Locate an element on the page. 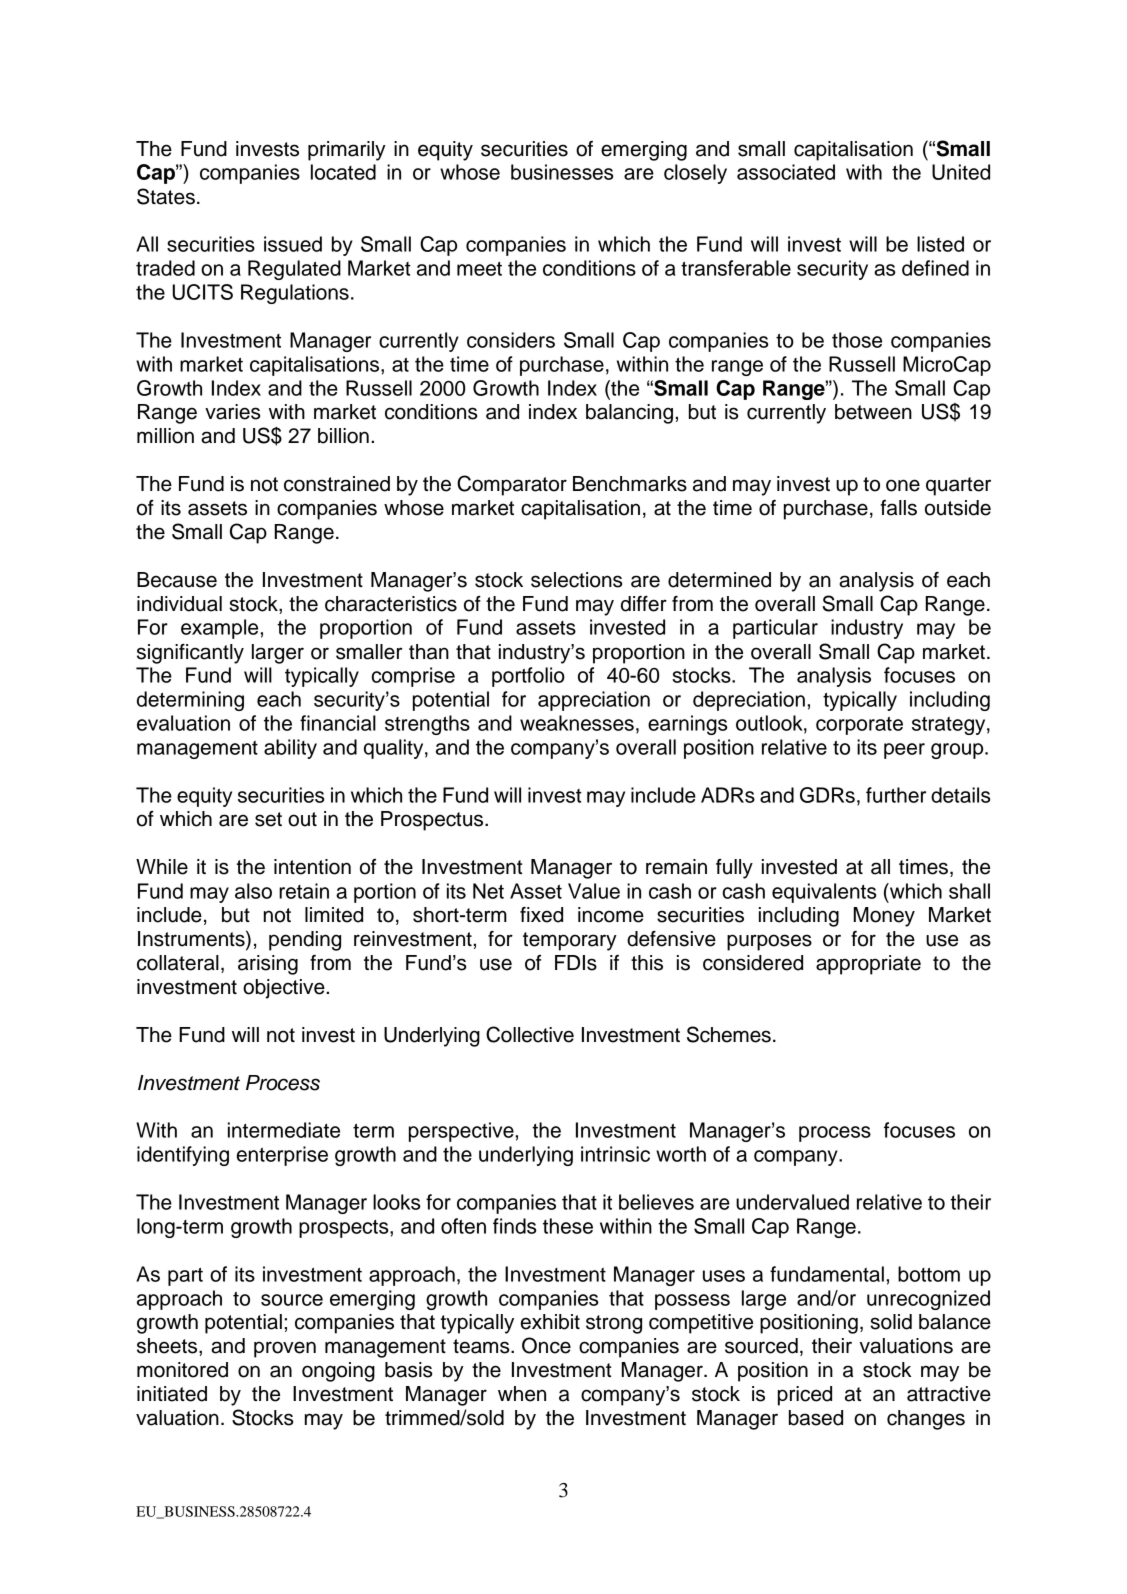 This page has height=1594, width=1127. when is located at coordinates (522, 1394).
